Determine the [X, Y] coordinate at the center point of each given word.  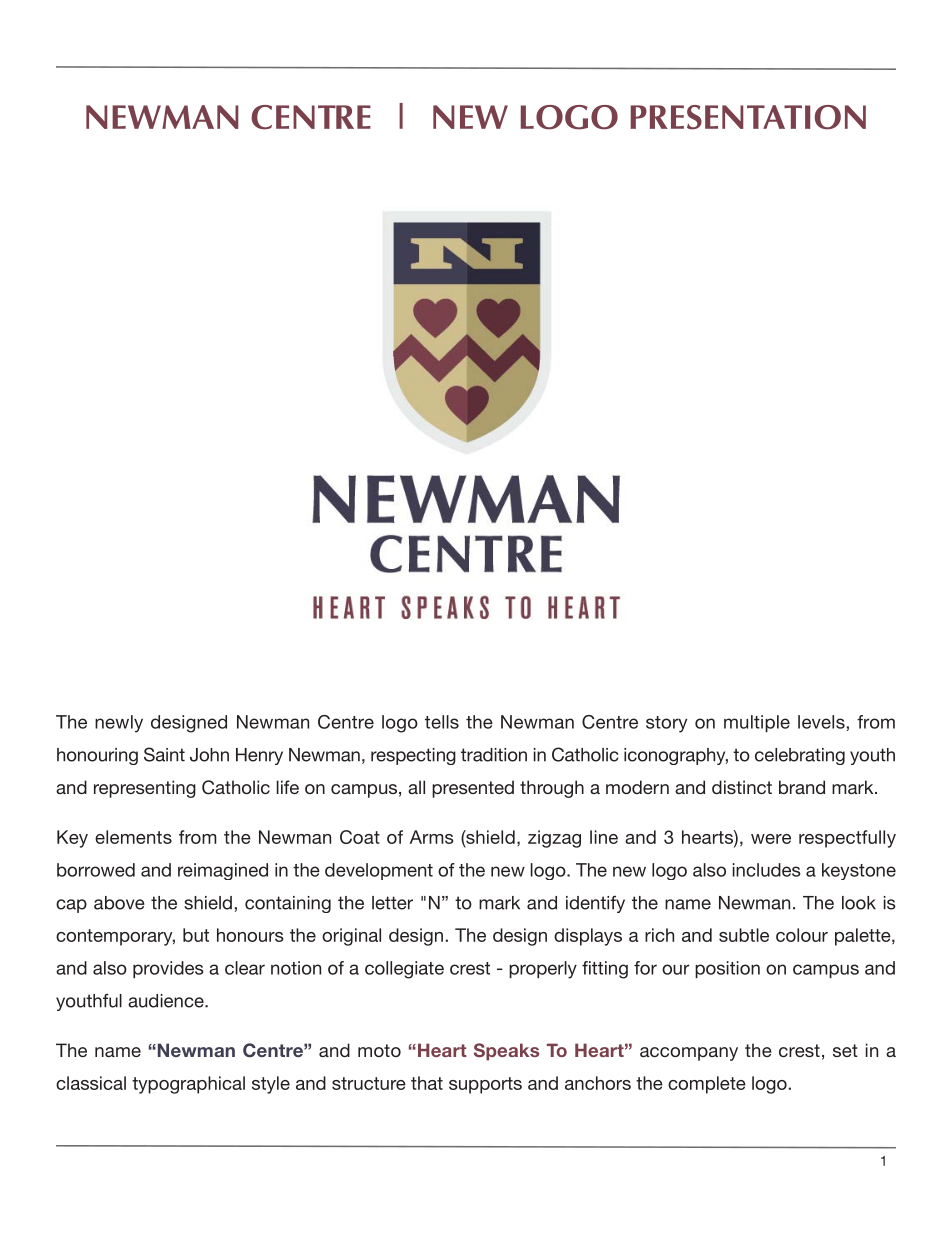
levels [821, 722]
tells [442, 722]
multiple [757, 723]
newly [119, 724]
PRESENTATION [748, 117]
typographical [188, 1085]
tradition [494, 755]
